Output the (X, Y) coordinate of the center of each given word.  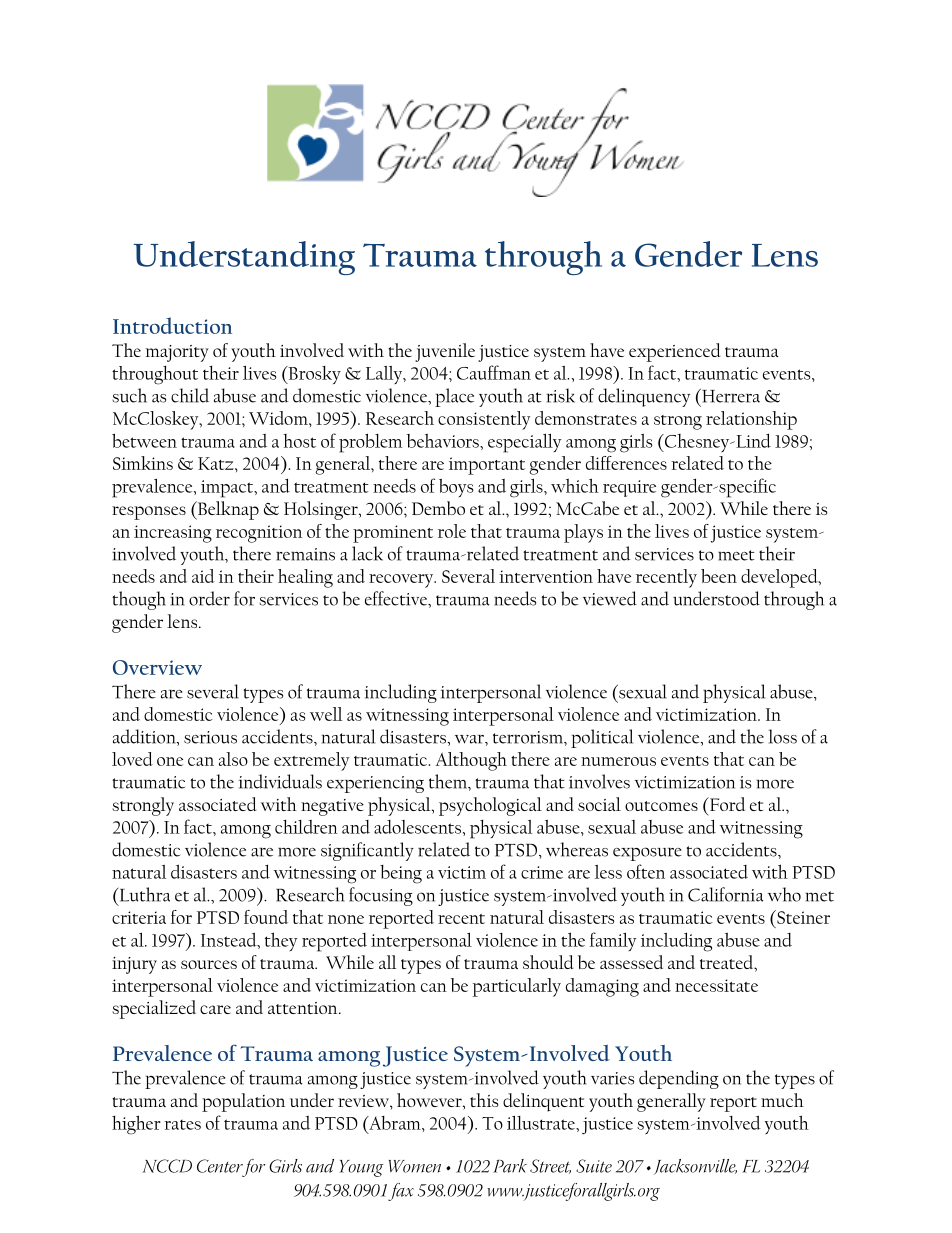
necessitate (716, 985)
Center (220, 1166)
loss (783, 736)
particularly (517, 987)
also (233, 759)
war (470, 739)
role (452, 531)
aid (203, 576)
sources (209, 964)
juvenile (445, 352)
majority (177, 353)
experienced (674, 352)
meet (736, 555)
